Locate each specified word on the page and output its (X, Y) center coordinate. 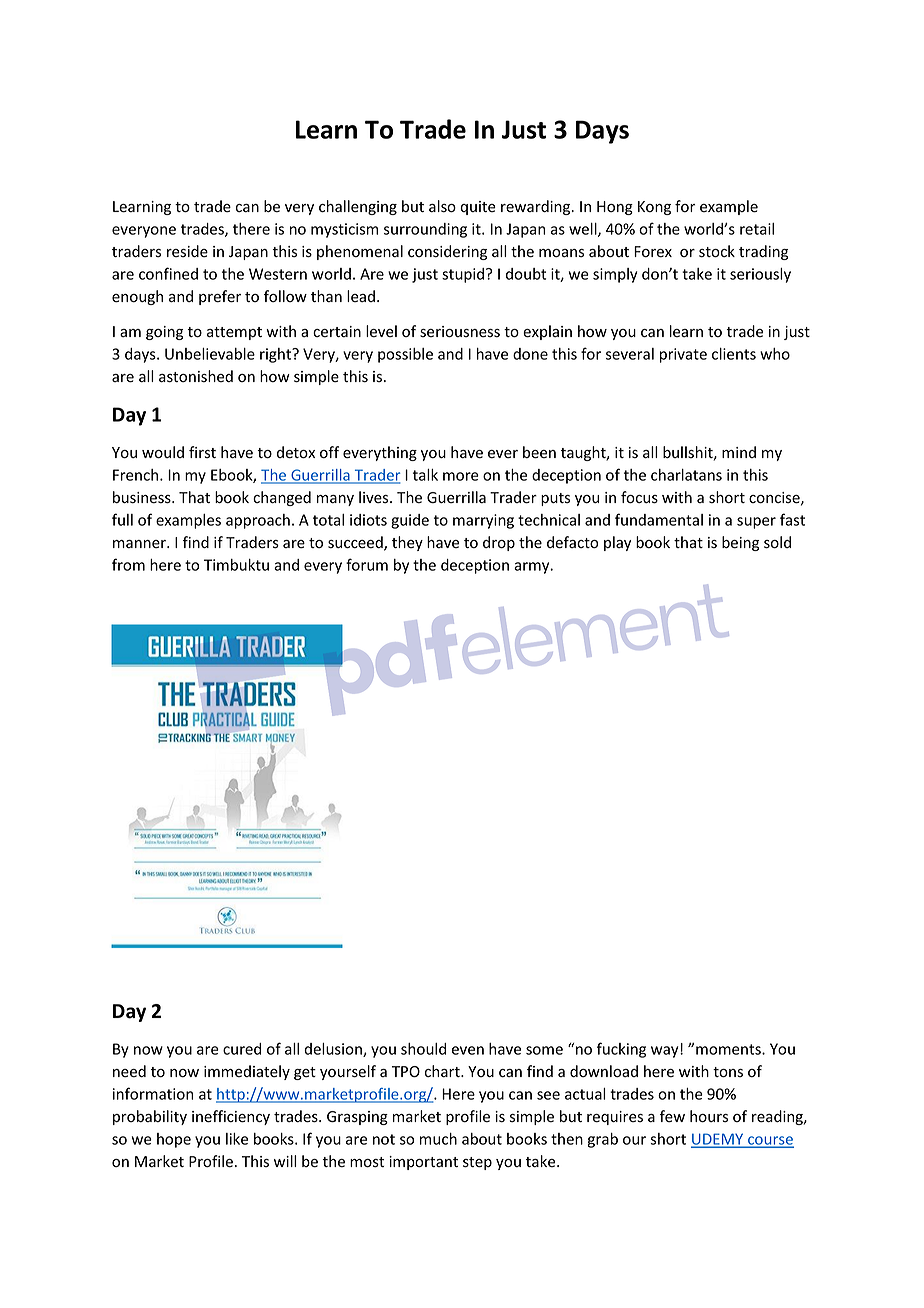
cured (242, 1049)
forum (367, 564)
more (461, 476)
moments (729, 1049)
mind (739, 452)
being (740, 543)
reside (187, 251)
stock (717, 251)
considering (447, 252)
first (202, 452)
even (468, 1050)
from (128, 564)
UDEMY (718, 1140)
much (438, 1139)
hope (174, 1140)
